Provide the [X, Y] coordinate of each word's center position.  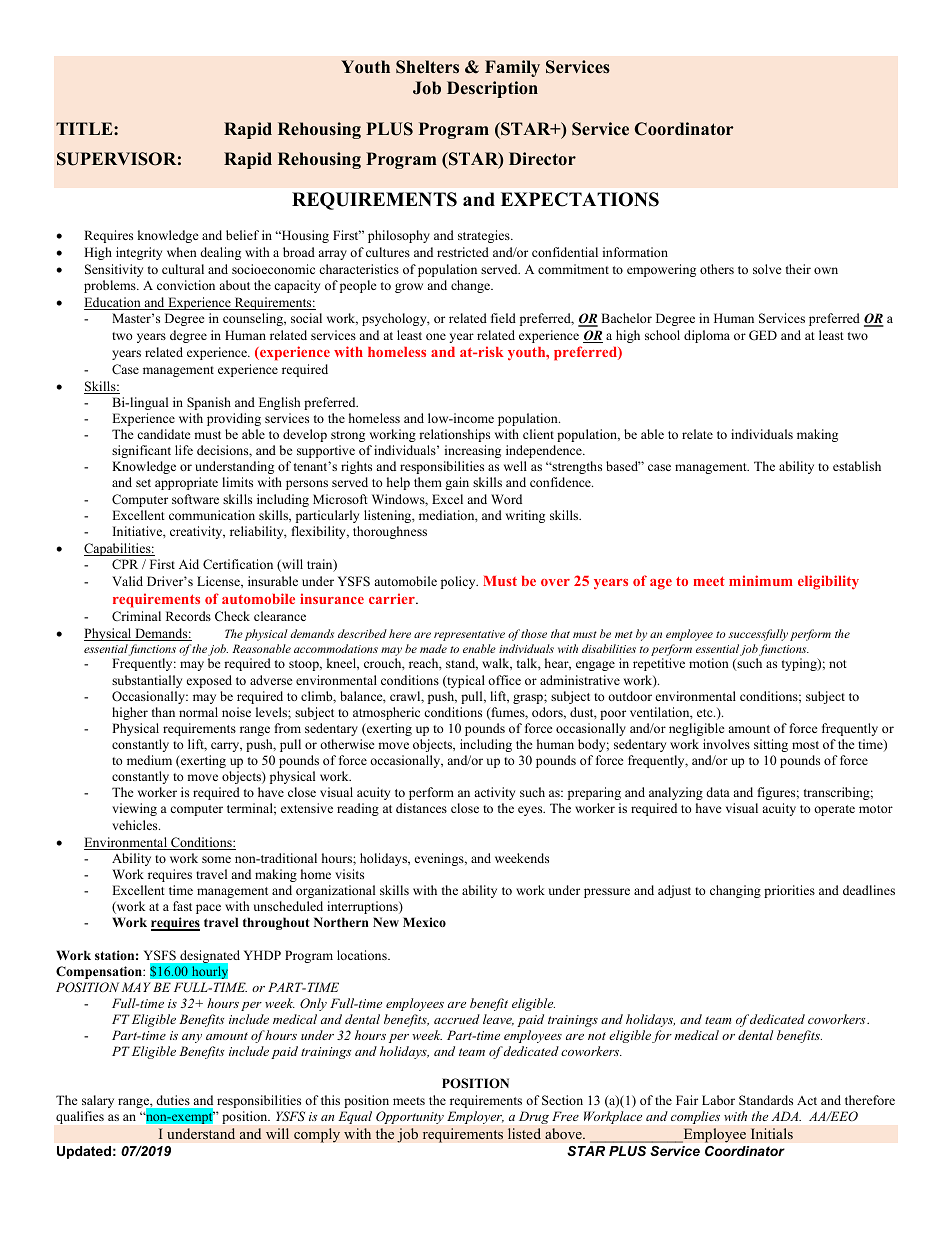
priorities [789, 891]
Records [188, 616]
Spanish [209, 403]
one [436, 336]
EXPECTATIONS [580, 199]
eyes [531, 811]
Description [492, 89]
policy [459, 582]
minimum [761, 580]
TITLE [85, 128]
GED [763, 335]
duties [173, 1100]
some [216, 859]
